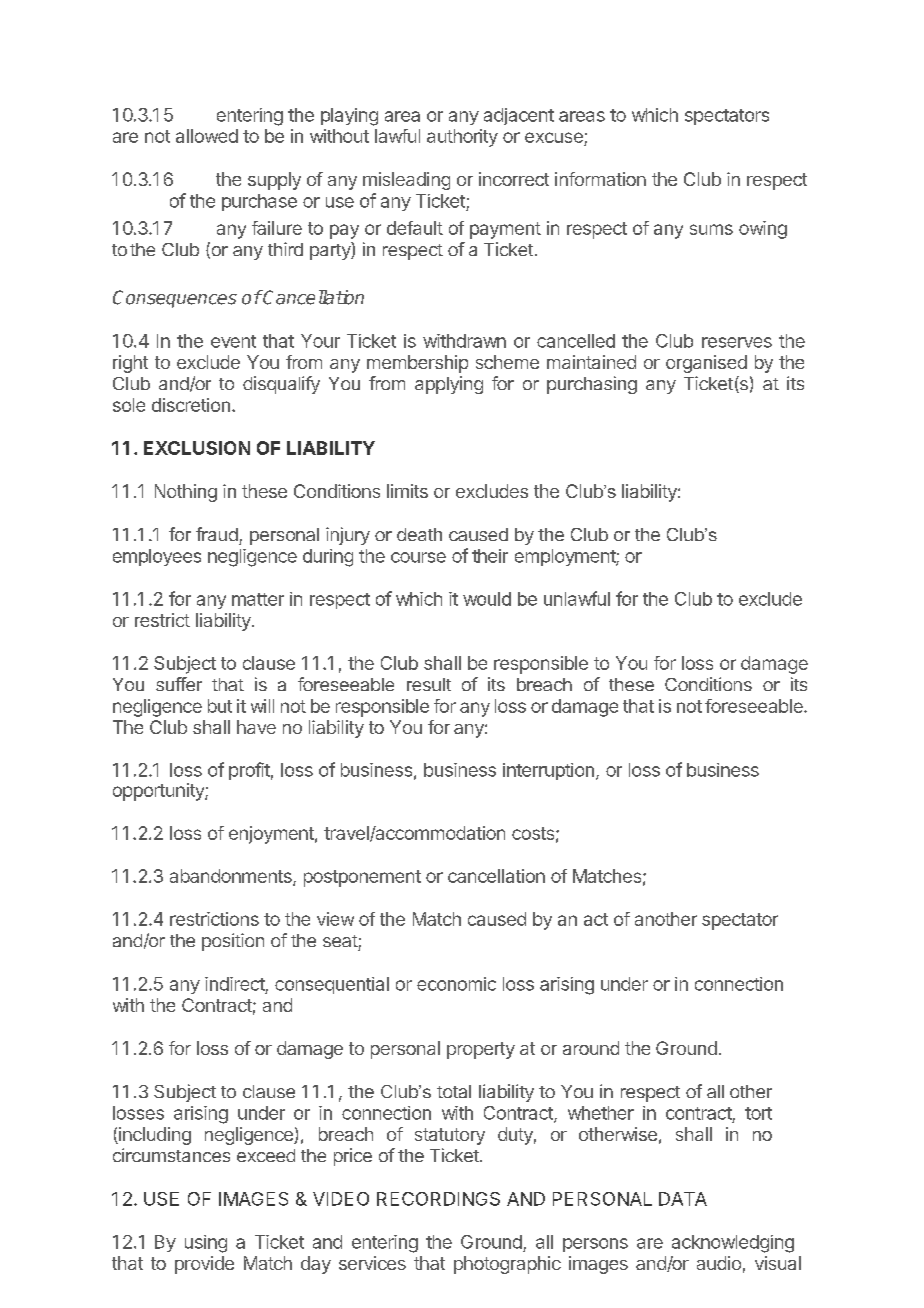  Describe the element at coordinates (233, 942) in the screenshot. I see `position` at that location.
